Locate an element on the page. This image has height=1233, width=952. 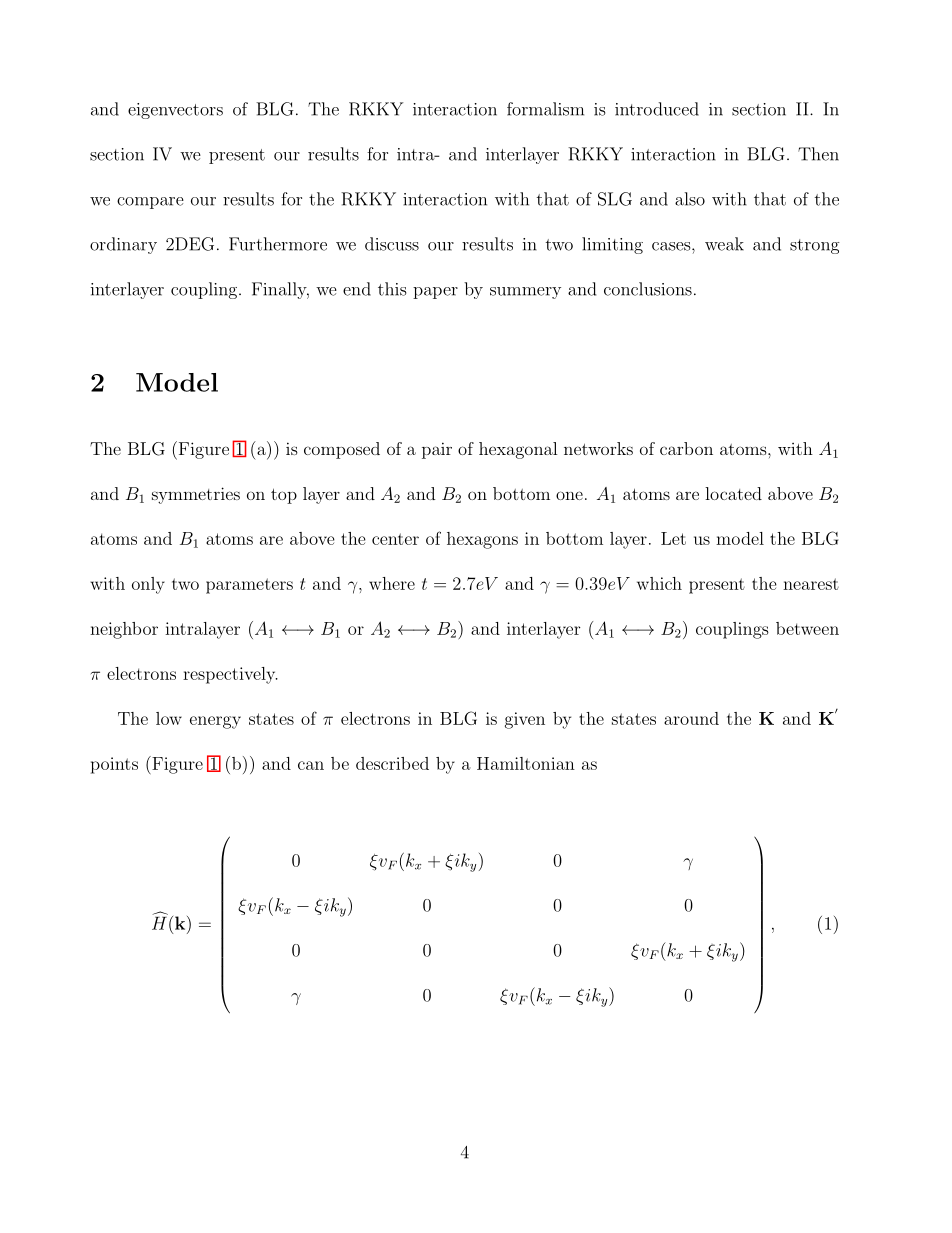
eigenvectors is located at coordinates (175, 111).
